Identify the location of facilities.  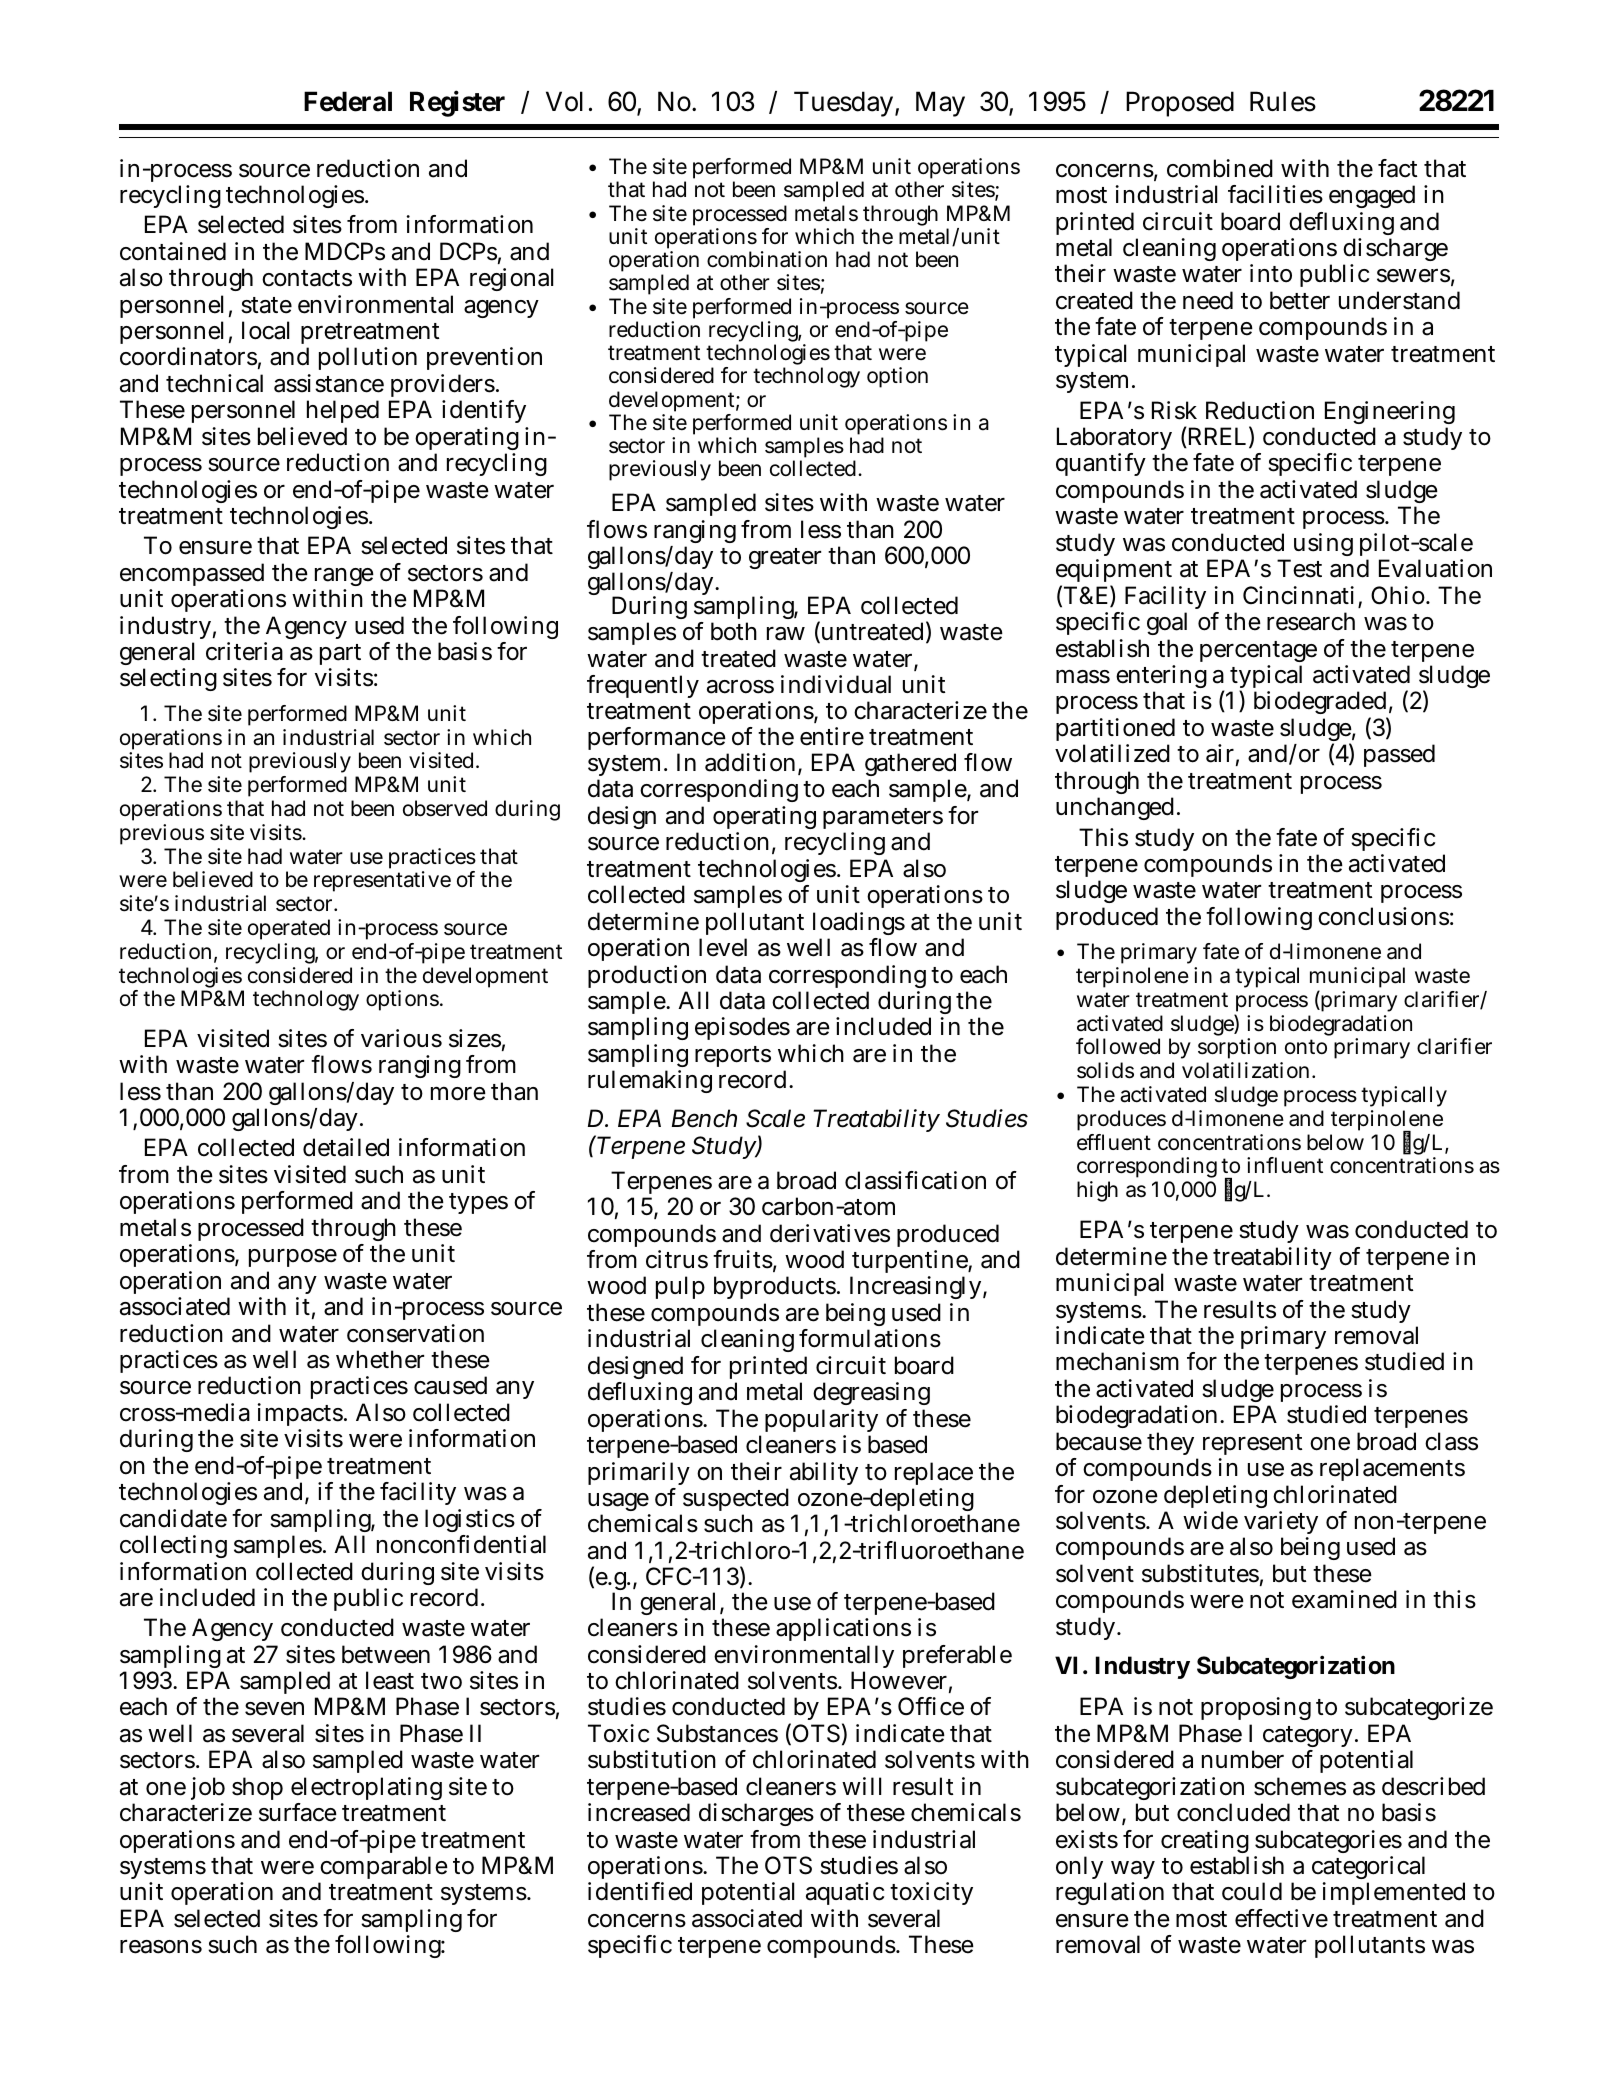
(1275, 194).
